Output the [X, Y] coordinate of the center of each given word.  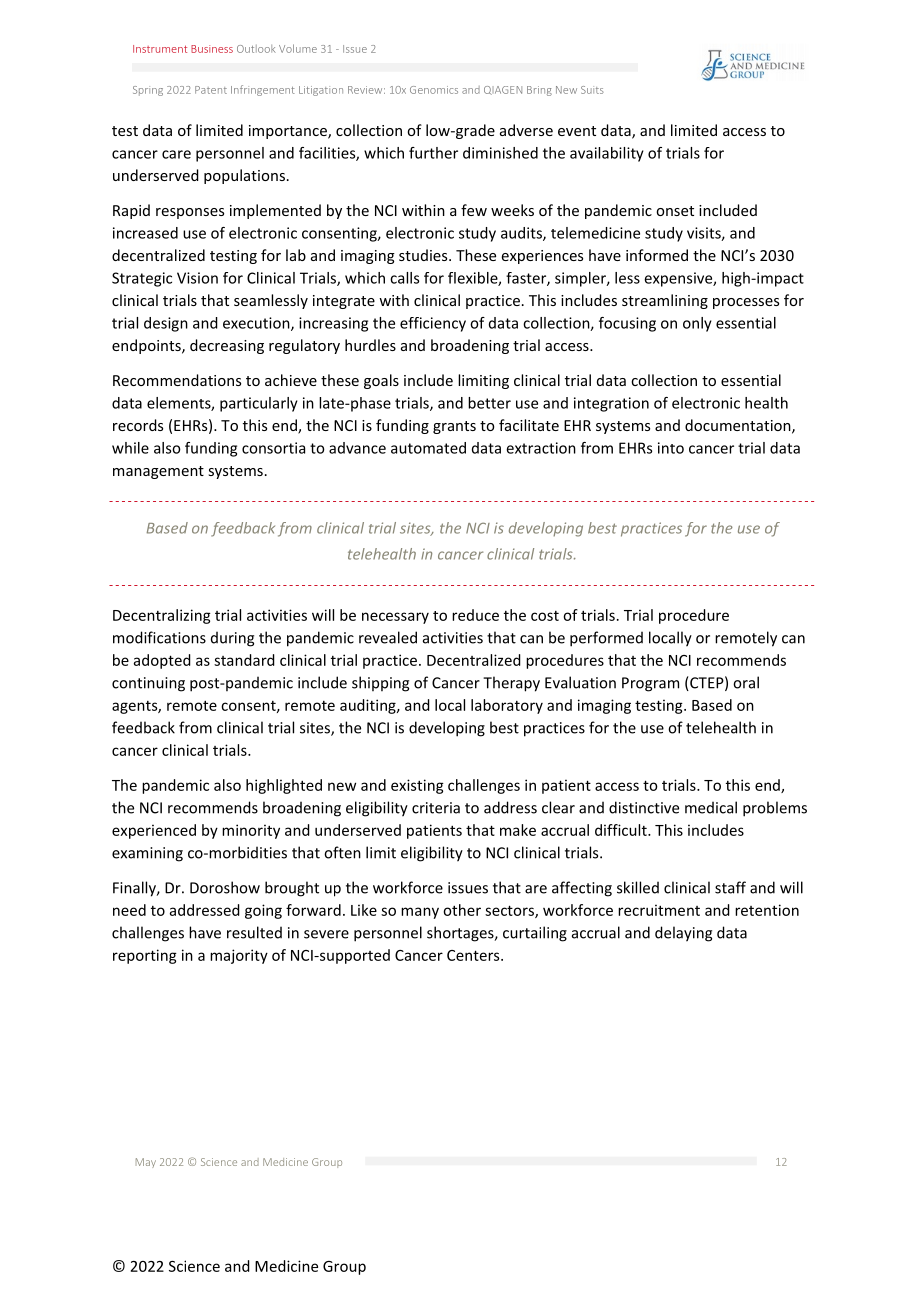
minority [251, 831]
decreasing [227, 346]
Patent [211, 90]
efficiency [433, 324]
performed [606, 639]
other [462, 910]
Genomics [434, 90]
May [146, 1163]
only [697, 324]
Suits [592, 90]
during [232, 639]
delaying [683, 934]
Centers [474, 955]
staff [730, 887]
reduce [475, 615]
